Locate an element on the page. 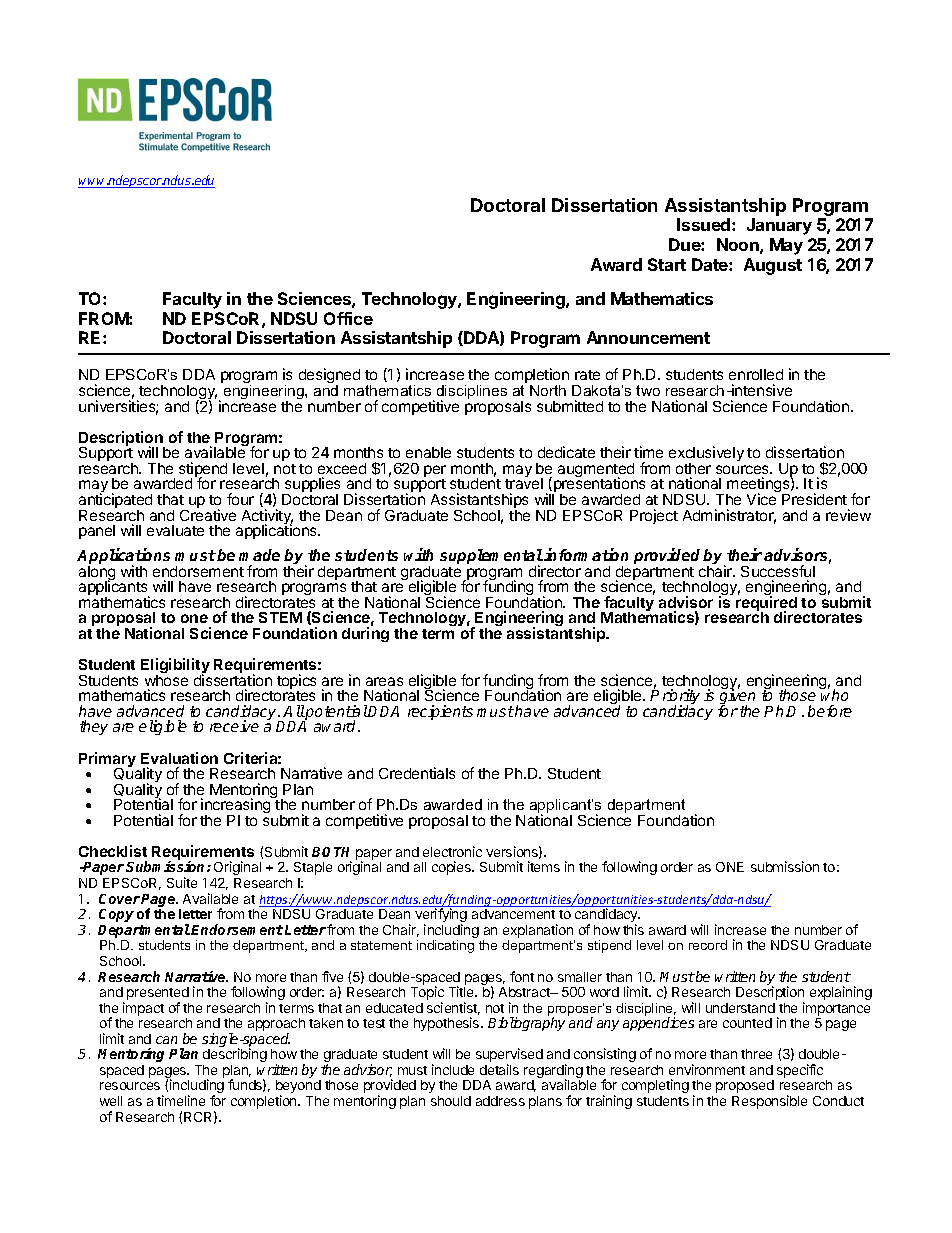 This document has width=952, height=1233. Office is located at coordinates (348, 318).
